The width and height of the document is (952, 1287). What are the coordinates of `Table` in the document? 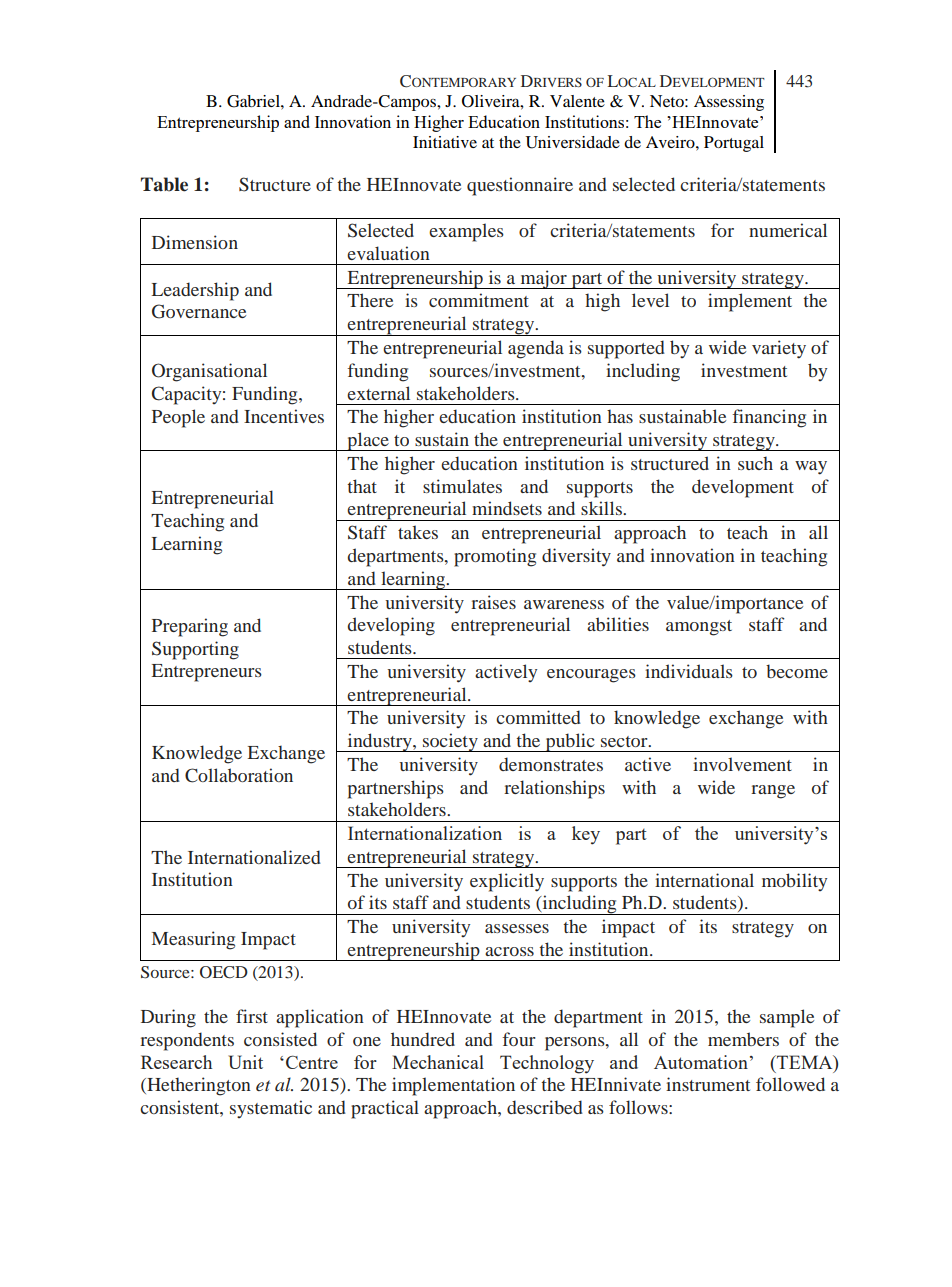 It's located at (164, 184).
